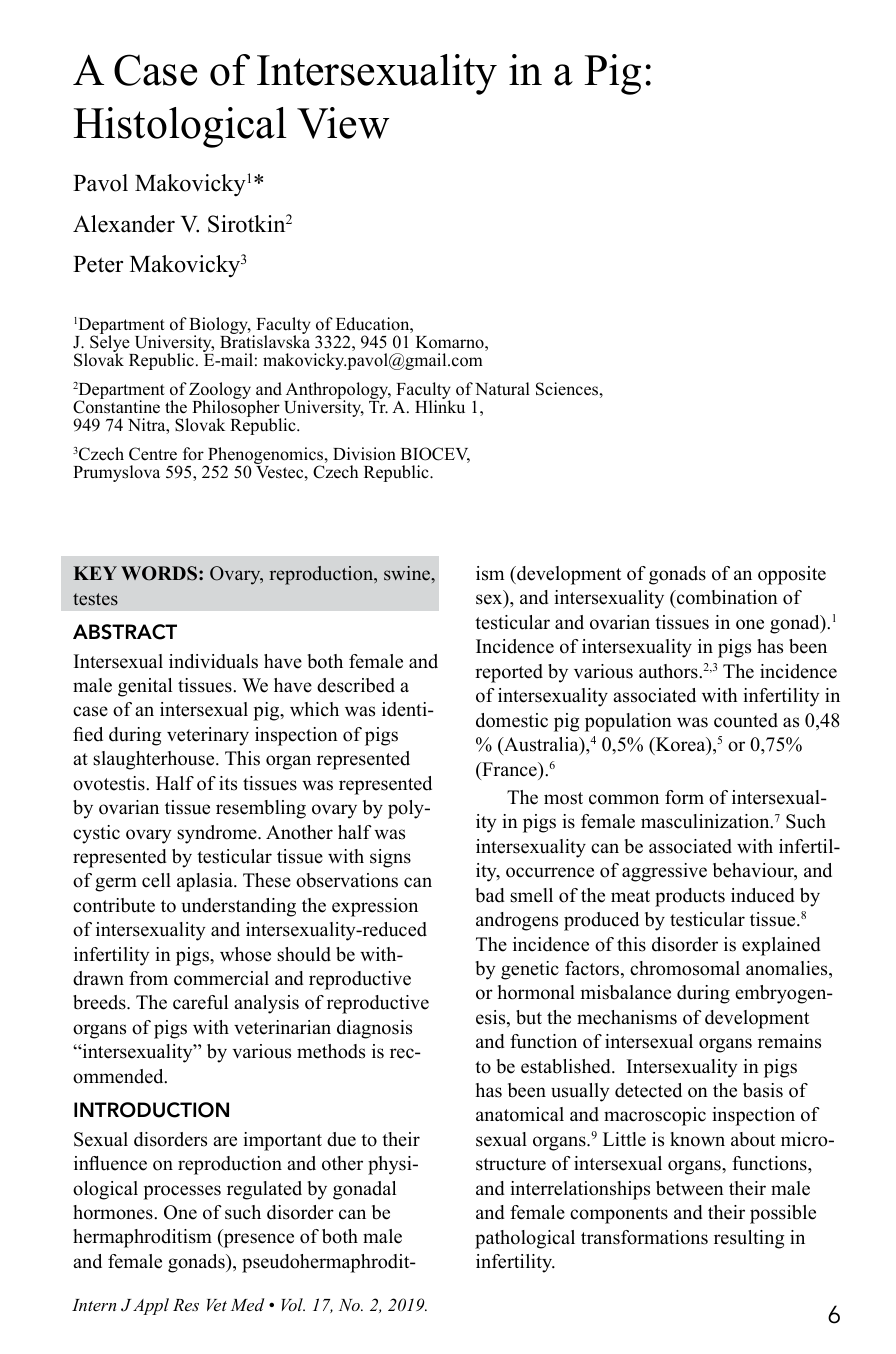  What do you see at coordinates (726, 599) in the page?
I see `combination` at bounding box center [726, 599].
